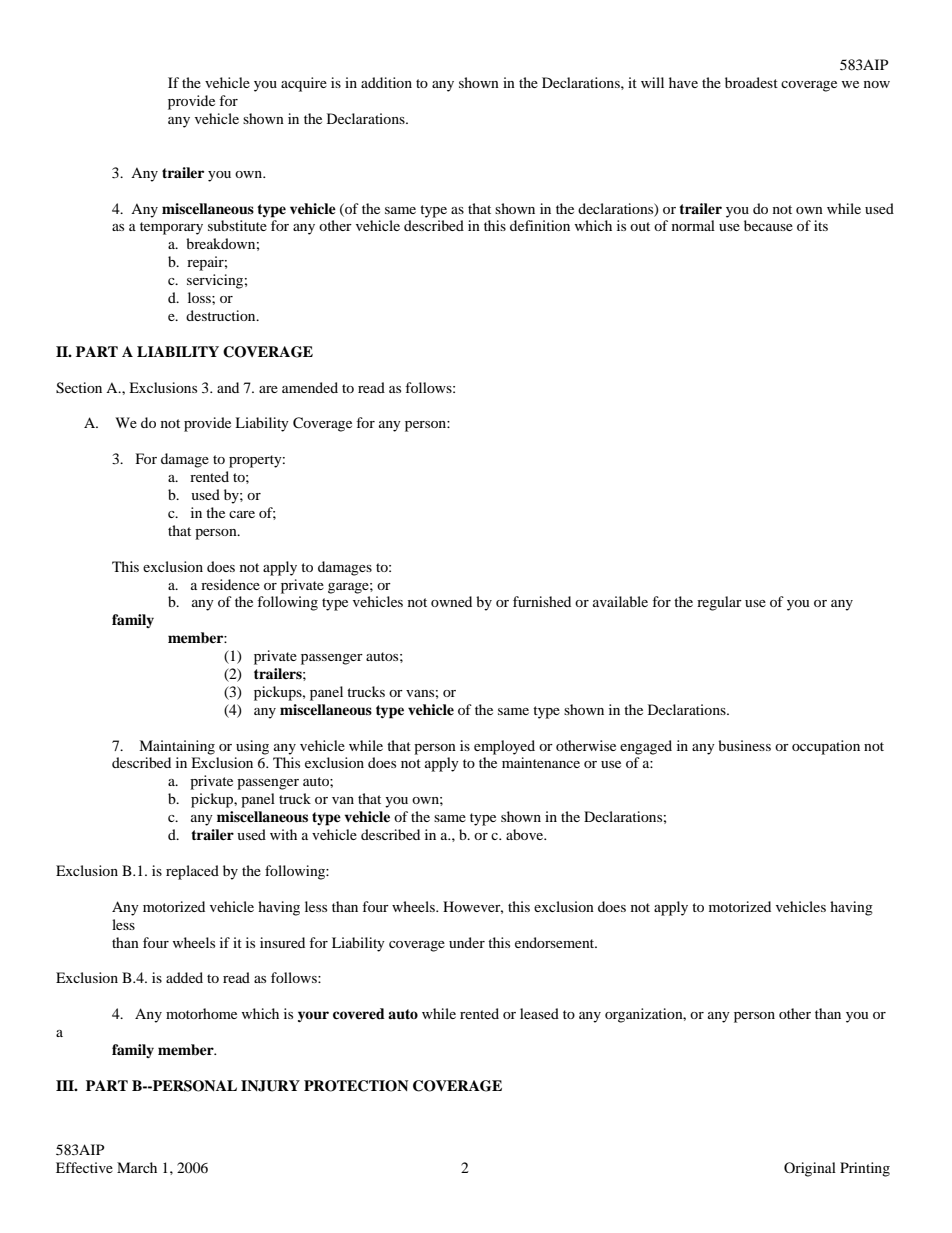 The image size is (952, 1233). What do you see at coordinates (304, 84) in the screenshot?
I see `acquire` at bounding box center [304, 84].
